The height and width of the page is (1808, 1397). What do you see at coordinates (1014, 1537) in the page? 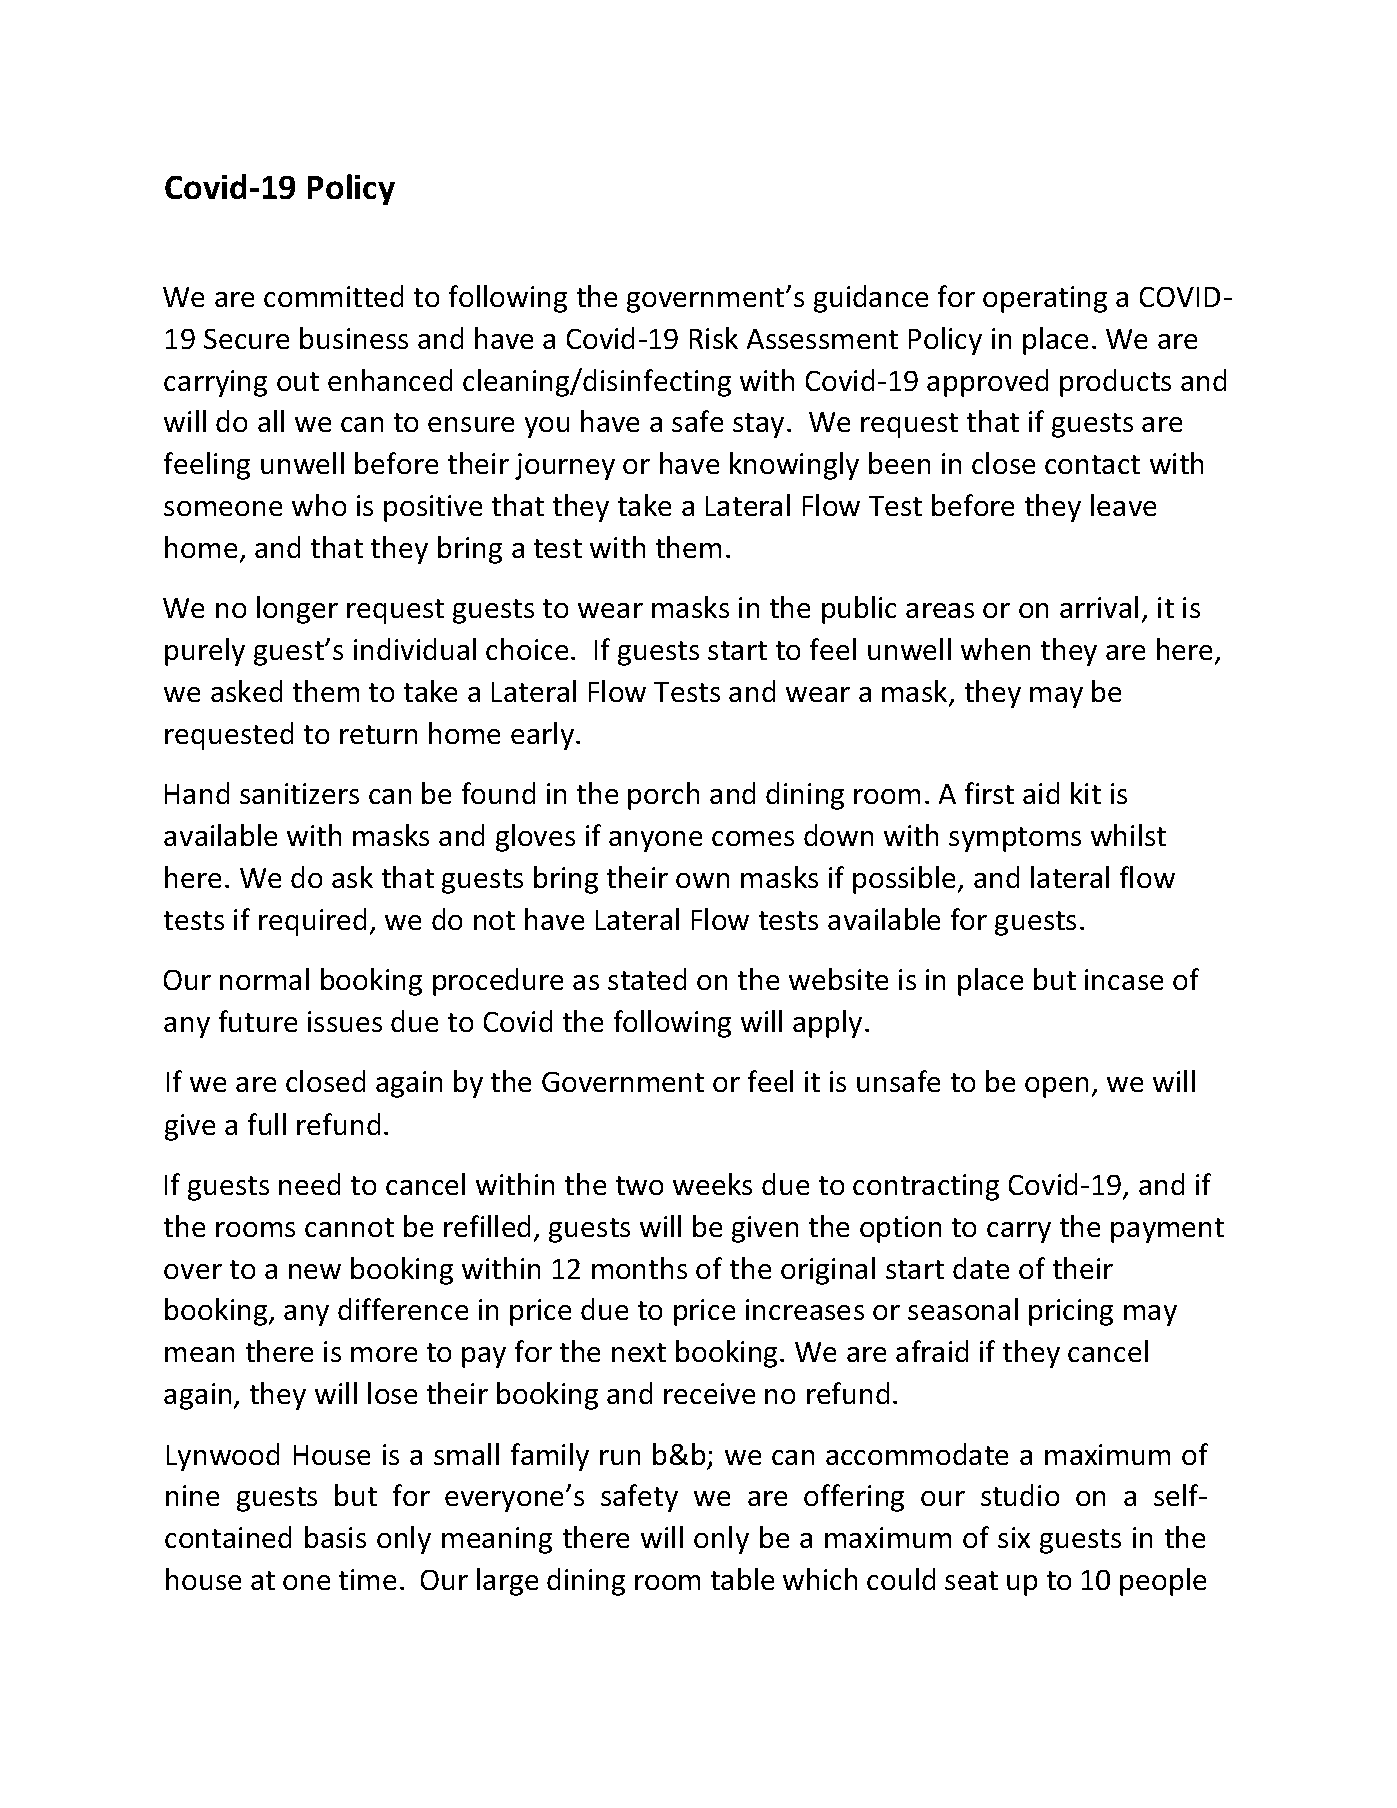
I see `six` at bounding box center [1014, 1537].
